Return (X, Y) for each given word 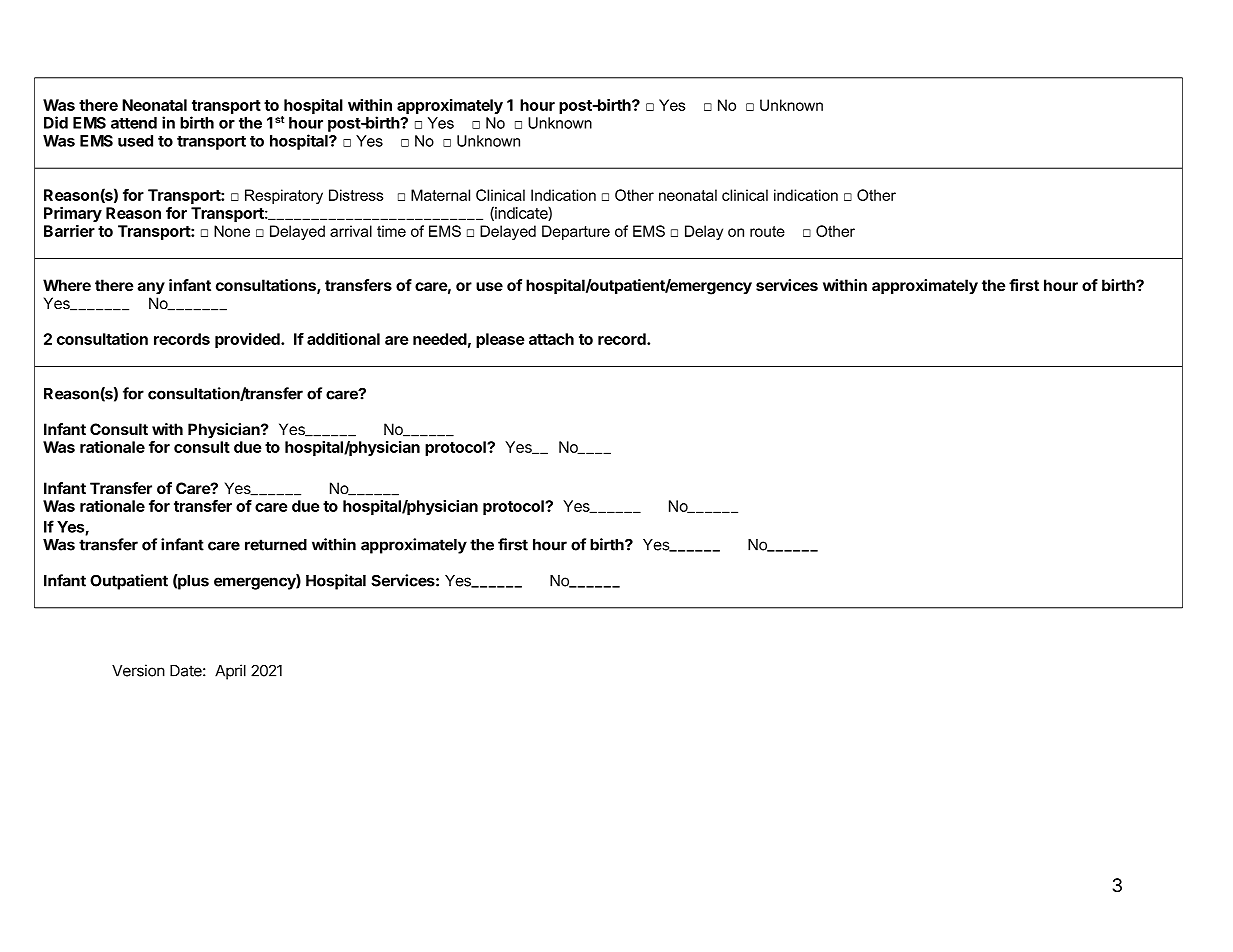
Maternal (440, 195)
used (135, 141)
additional (343, 339)
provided (248, 340)
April (230, 672)
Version (138, 670)
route (767, 231)
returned (276, 545)
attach (551, 339)
